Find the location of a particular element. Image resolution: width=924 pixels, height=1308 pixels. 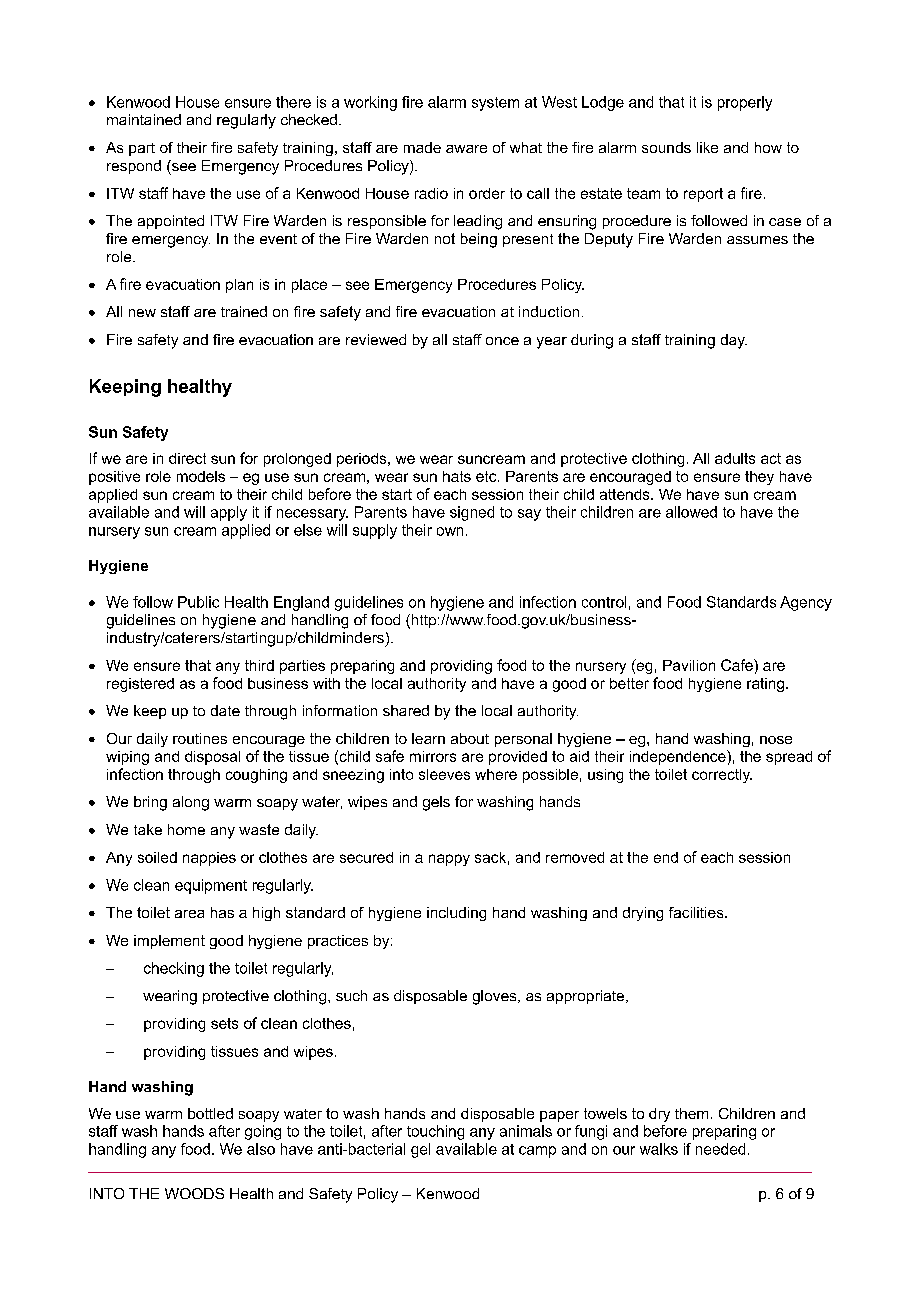

own is located at coordinates (450, 531).
